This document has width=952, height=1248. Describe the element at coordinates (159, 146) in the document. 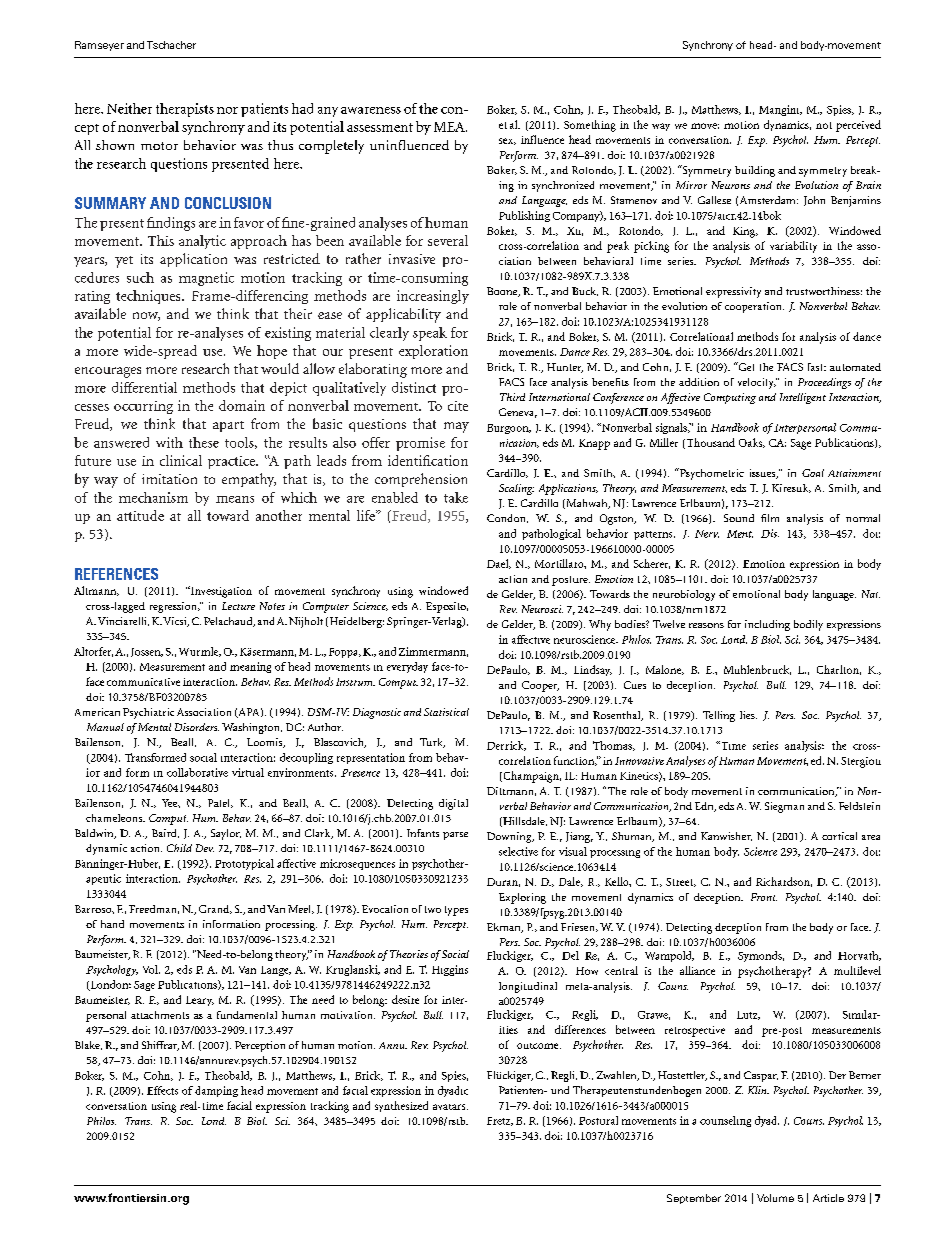

I see `motor` at that location.
